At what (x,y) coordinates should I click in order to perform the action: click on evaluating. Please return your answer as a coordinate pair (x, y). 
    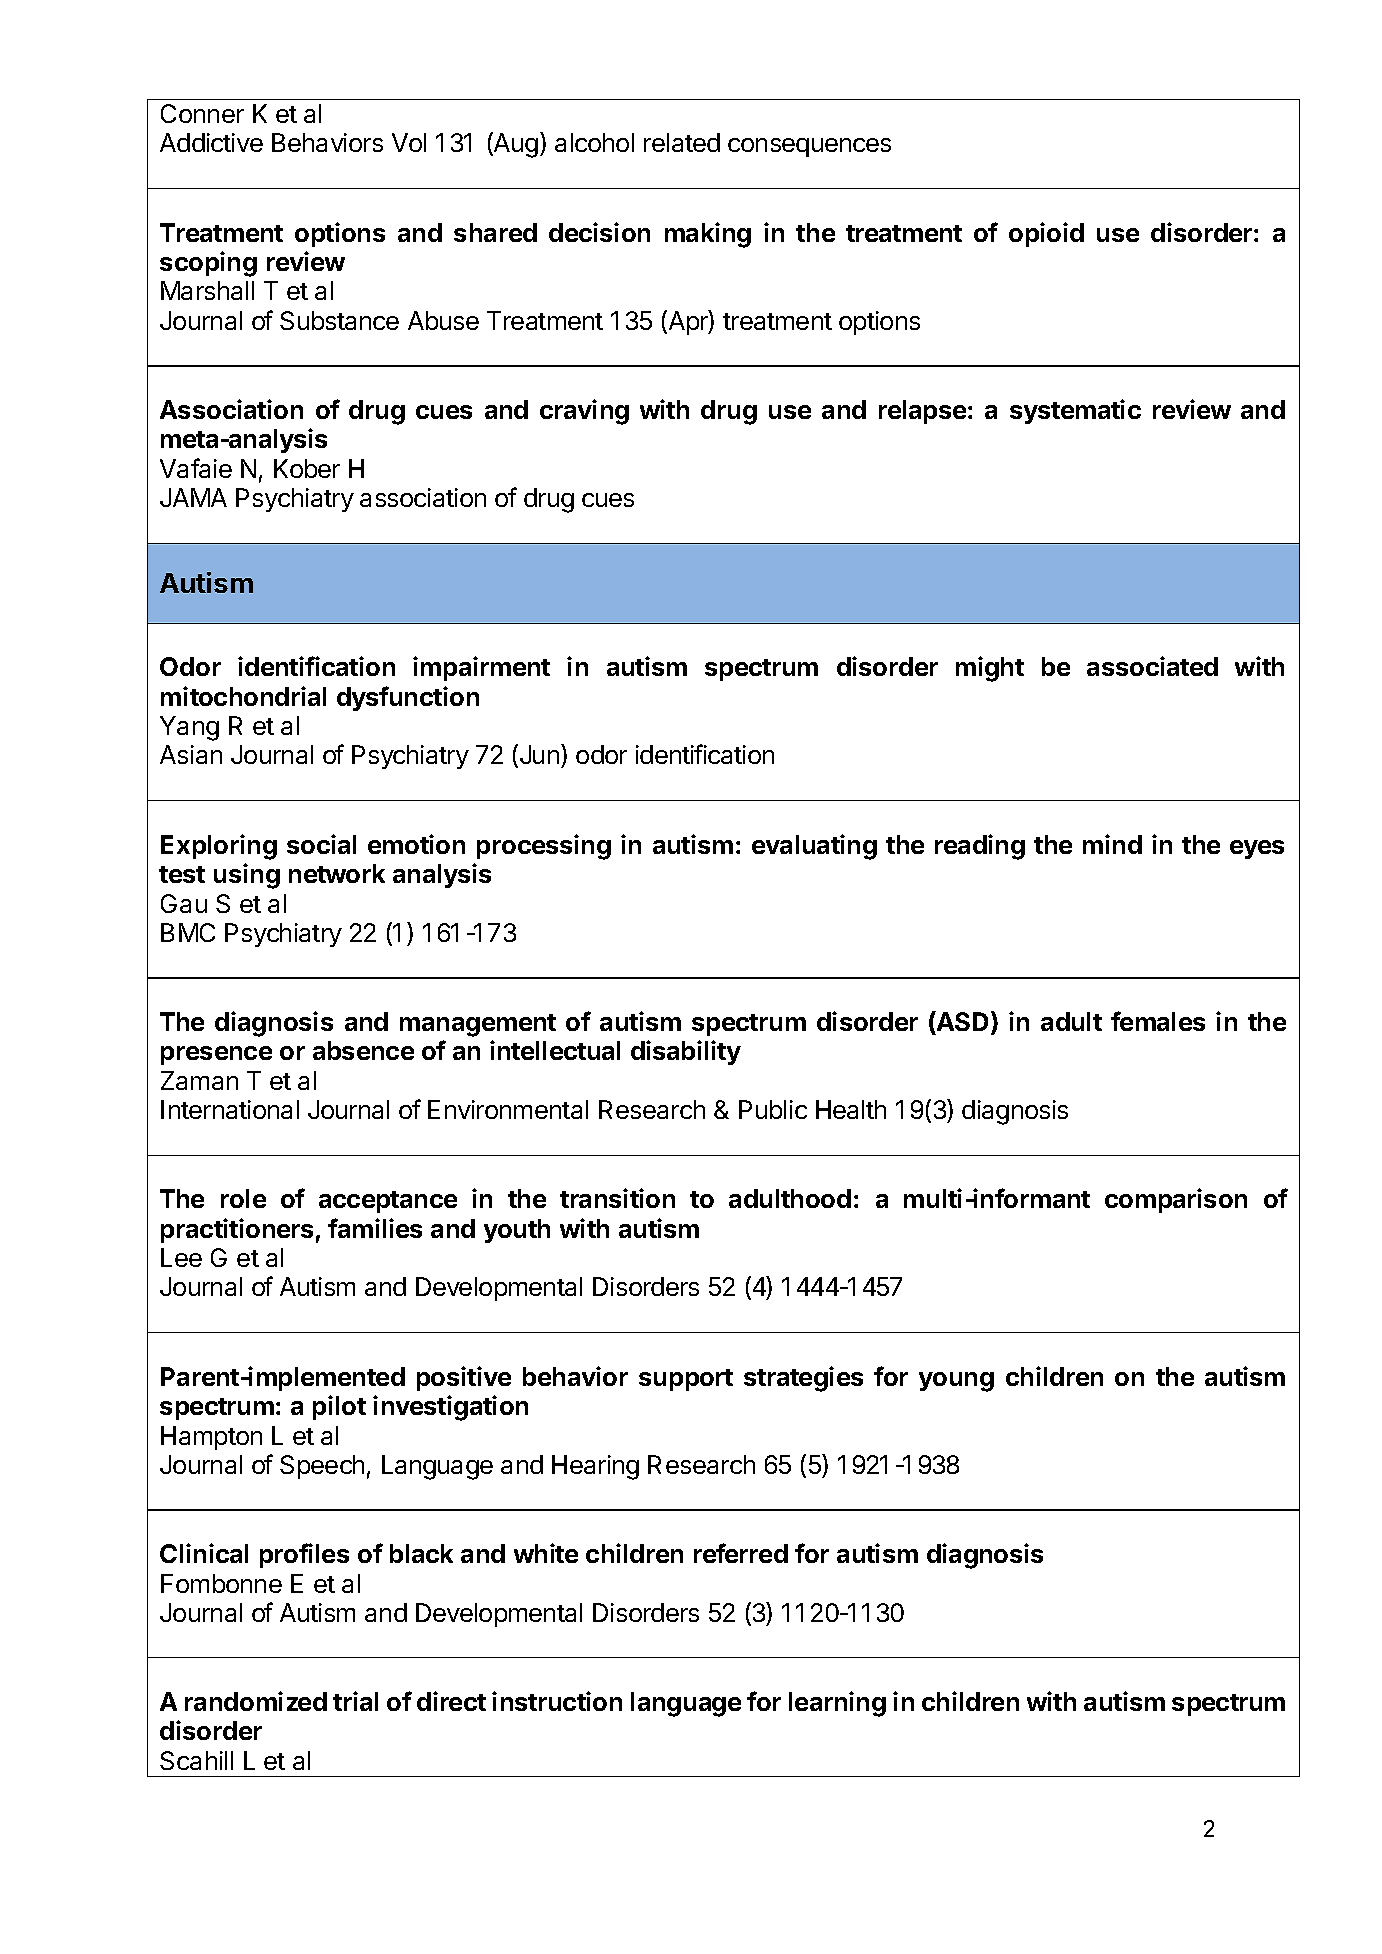
    Looking at the image, I should click on (814, 847).
